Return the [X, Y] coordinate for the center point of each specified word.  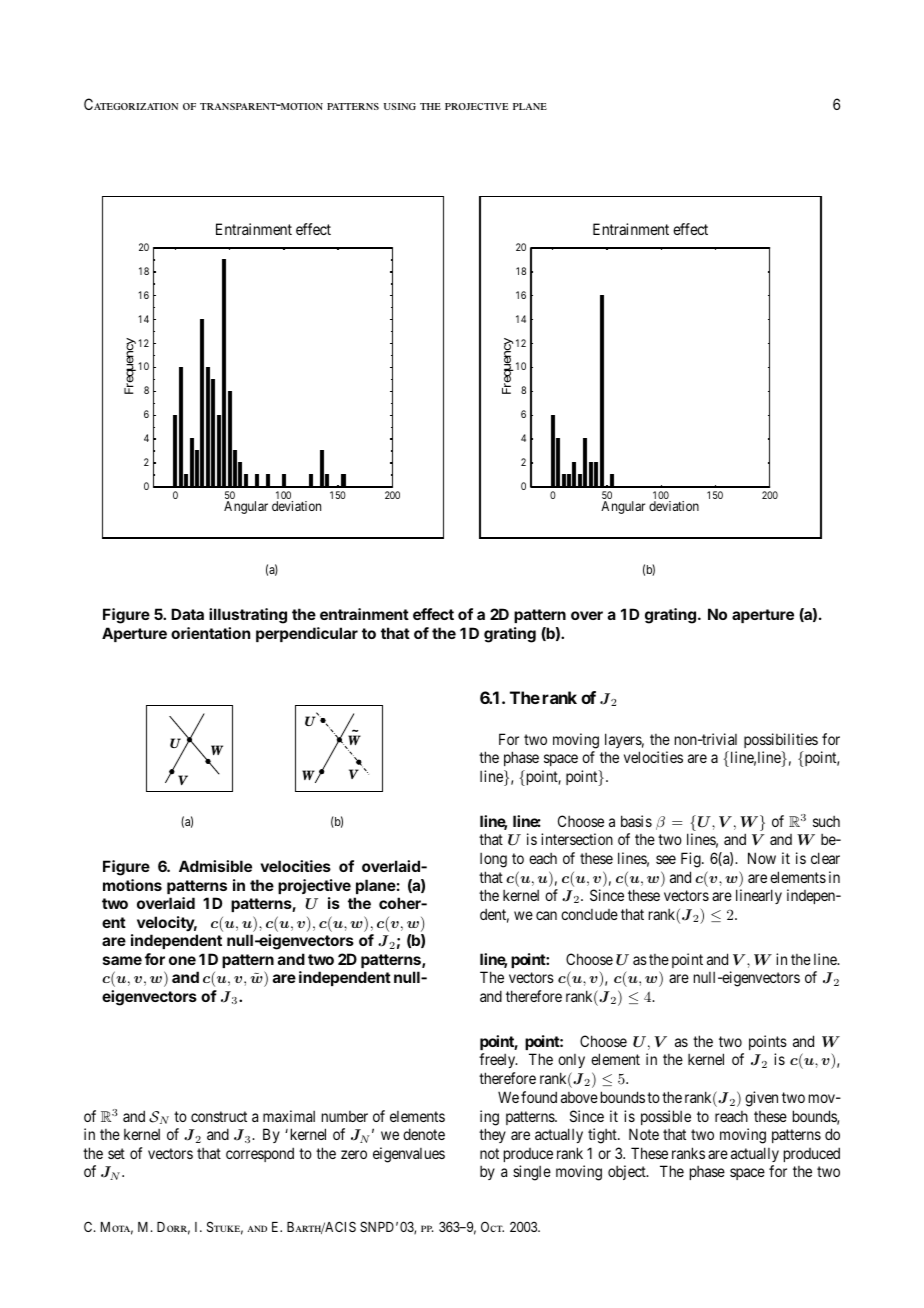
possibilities [781, 740]
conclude [589, 914]
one [182, 960]
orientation [210, 633]
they [492, 1135]
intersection [577, 839]
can [546, 915]
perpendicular [307, 634]
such [826, 821]
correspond [260, 1154]
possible [666, 1117]
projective [314, 886]
